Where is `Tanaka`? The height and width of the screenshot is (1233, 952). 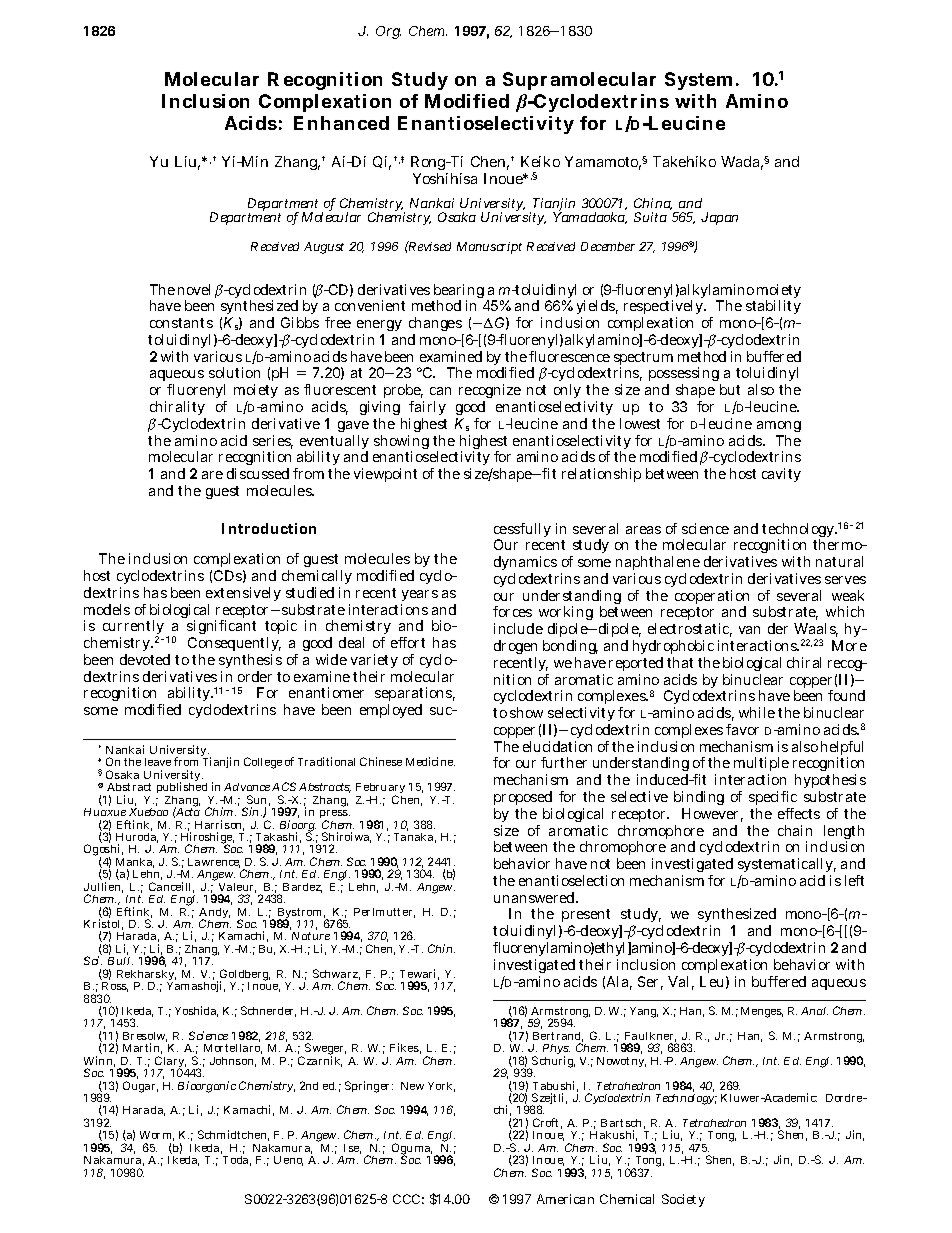
Tanaka is located at coordinates (415, 836).
